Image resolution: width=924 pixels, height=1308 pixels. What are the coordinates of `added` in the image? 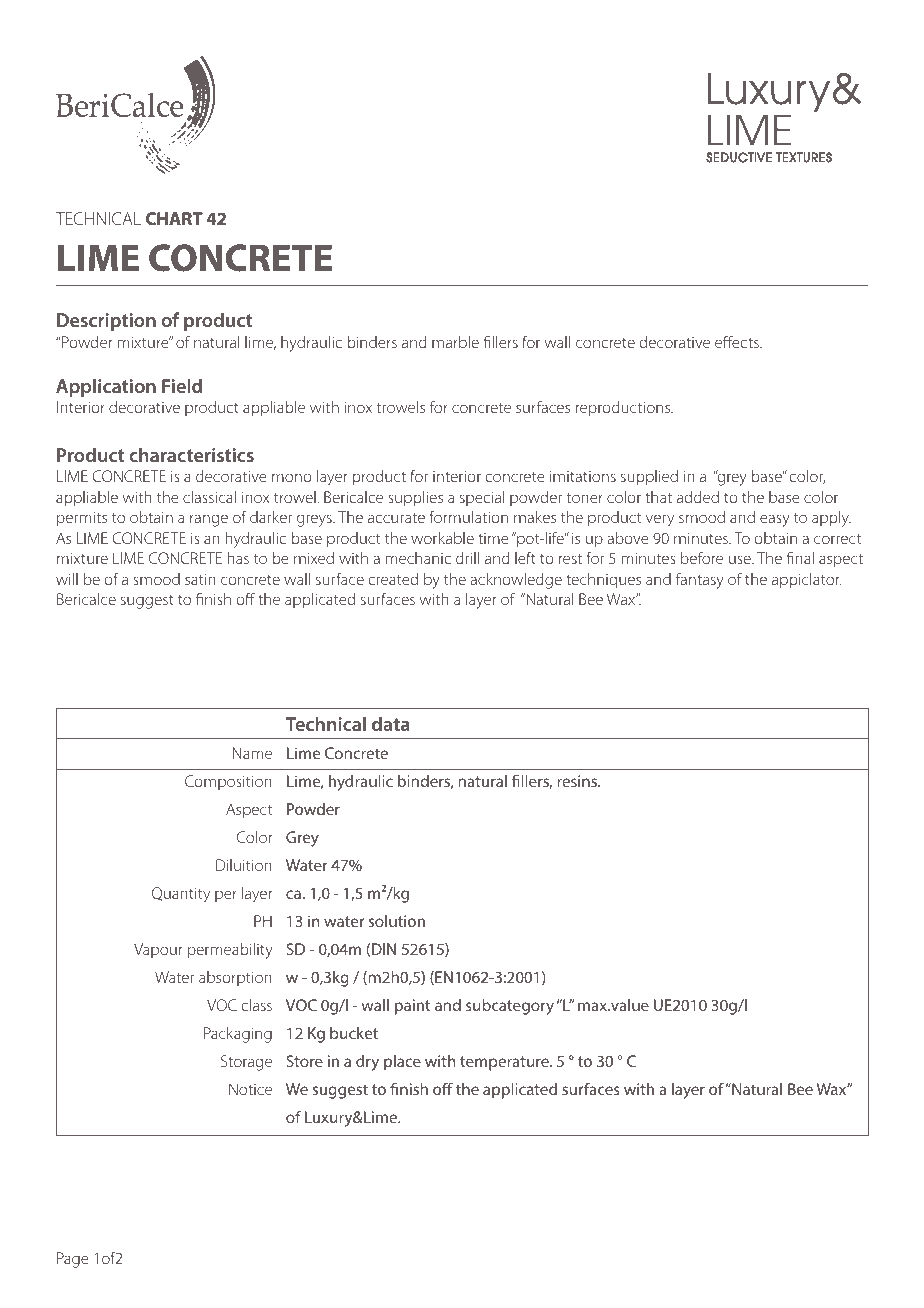 It's located at (698, 497).
